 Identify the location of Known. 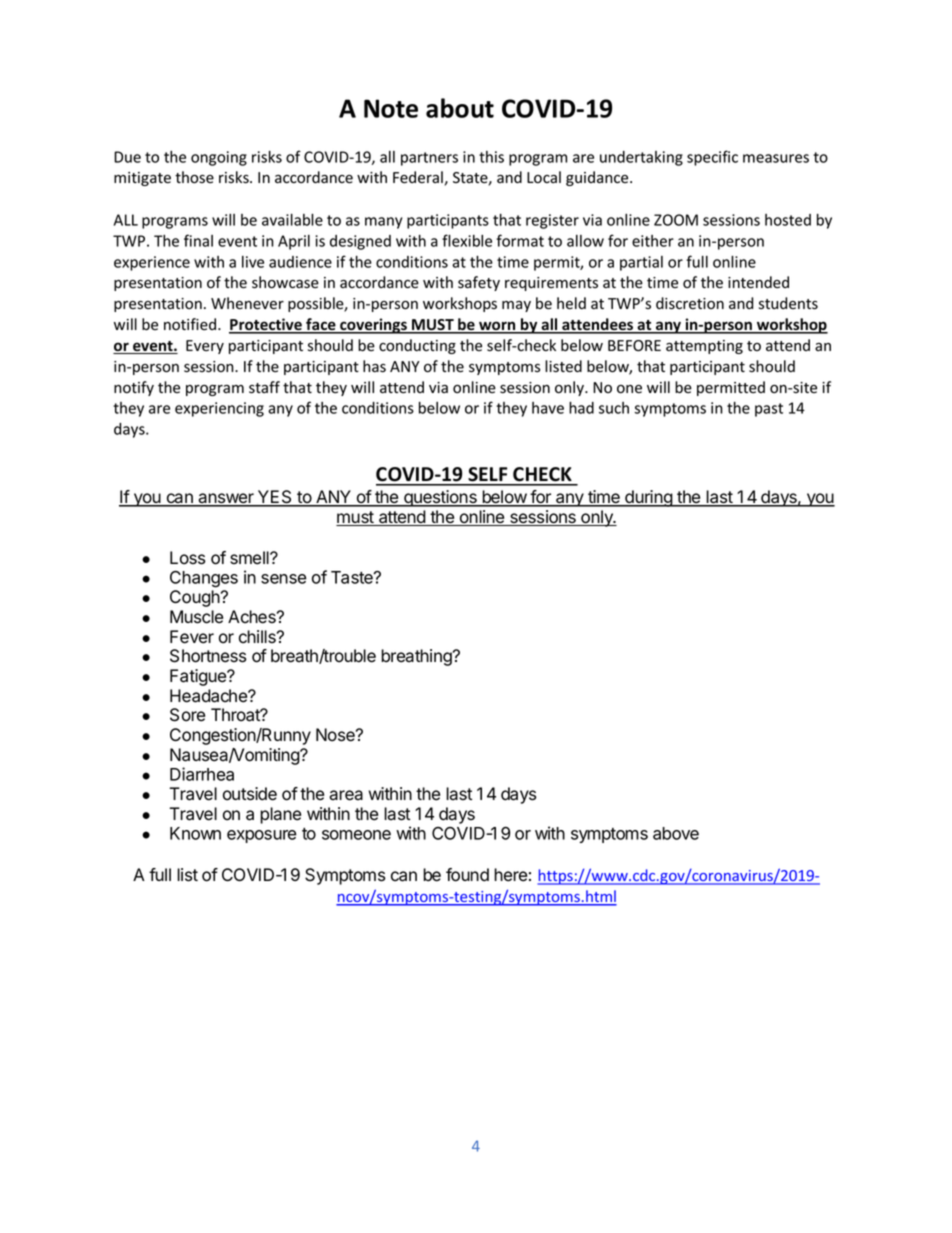
(195, 833).
